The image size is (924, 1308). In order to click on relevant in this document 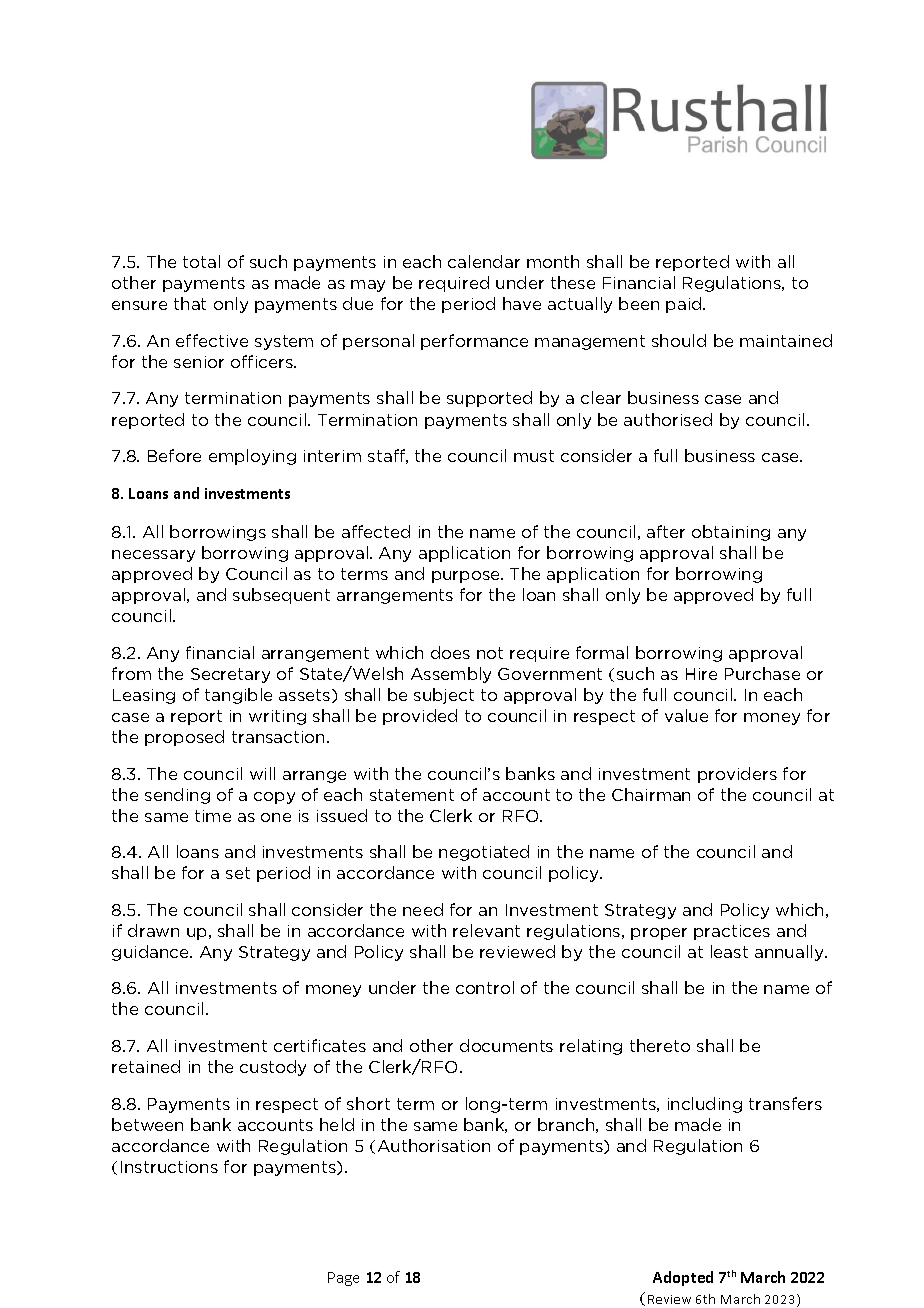, I will do `click(486, 930)`.
